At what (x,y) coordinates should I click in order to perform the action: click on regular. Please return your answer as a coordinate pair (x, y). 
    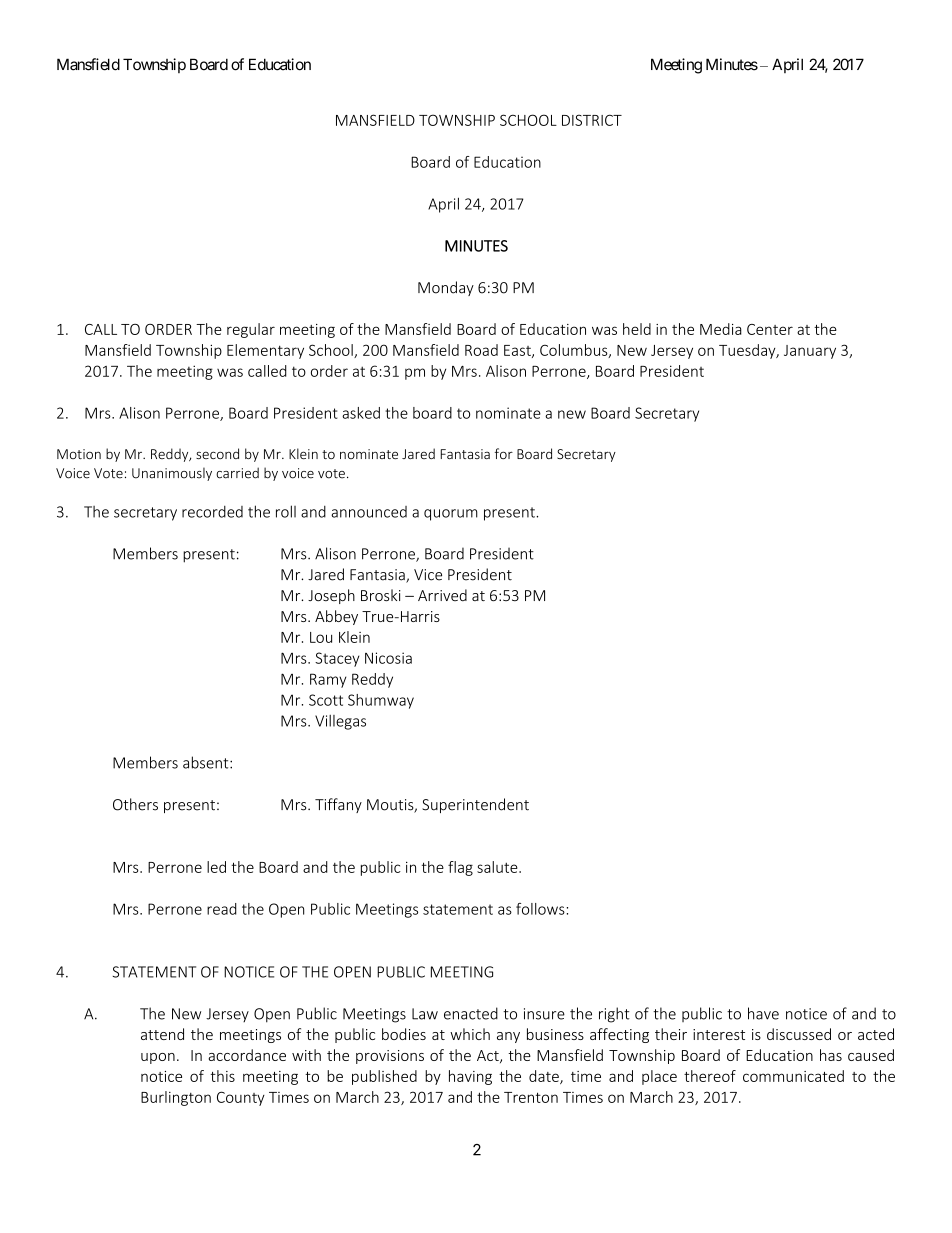
    Looking at the image, I should click on (251, 330).
